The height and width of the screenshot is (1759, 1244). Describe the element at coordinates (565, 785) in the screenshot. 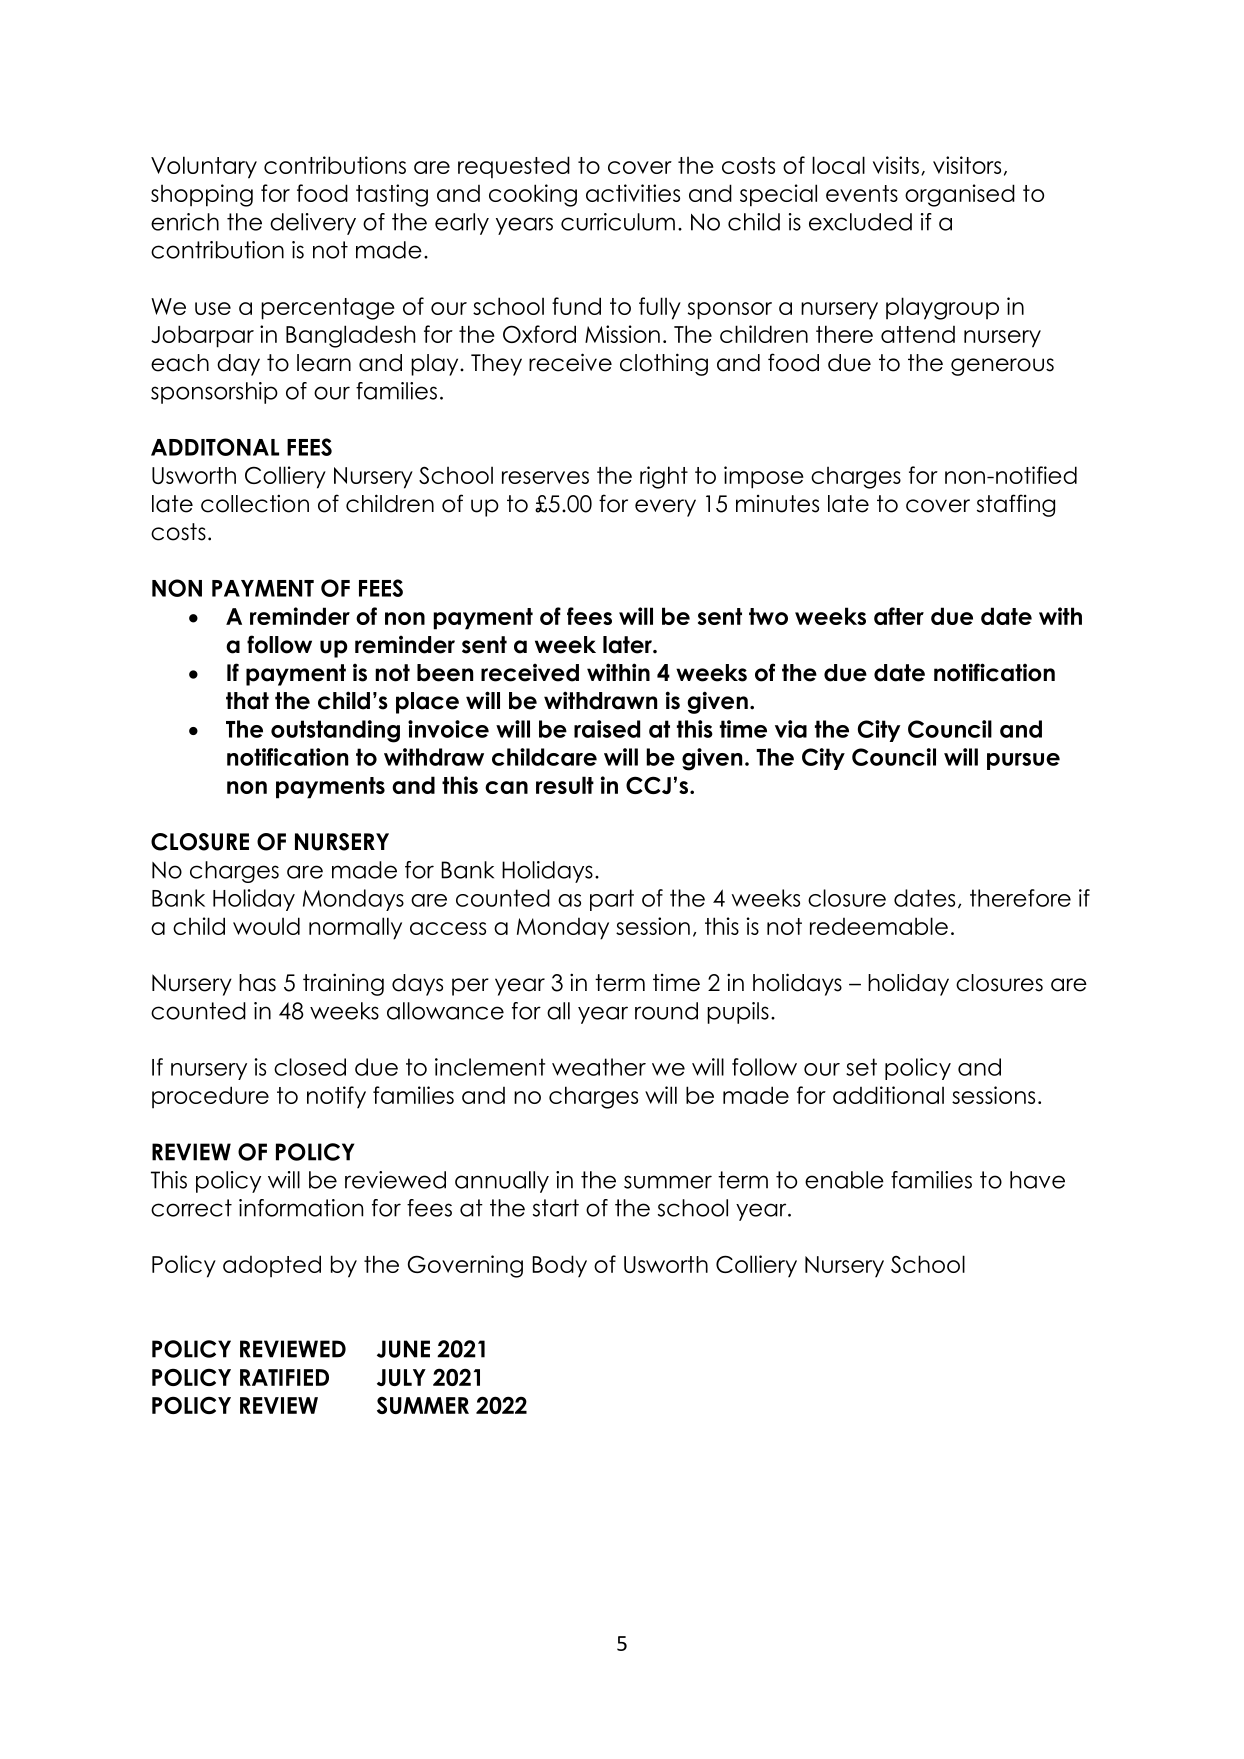

I see `result` at that location.
